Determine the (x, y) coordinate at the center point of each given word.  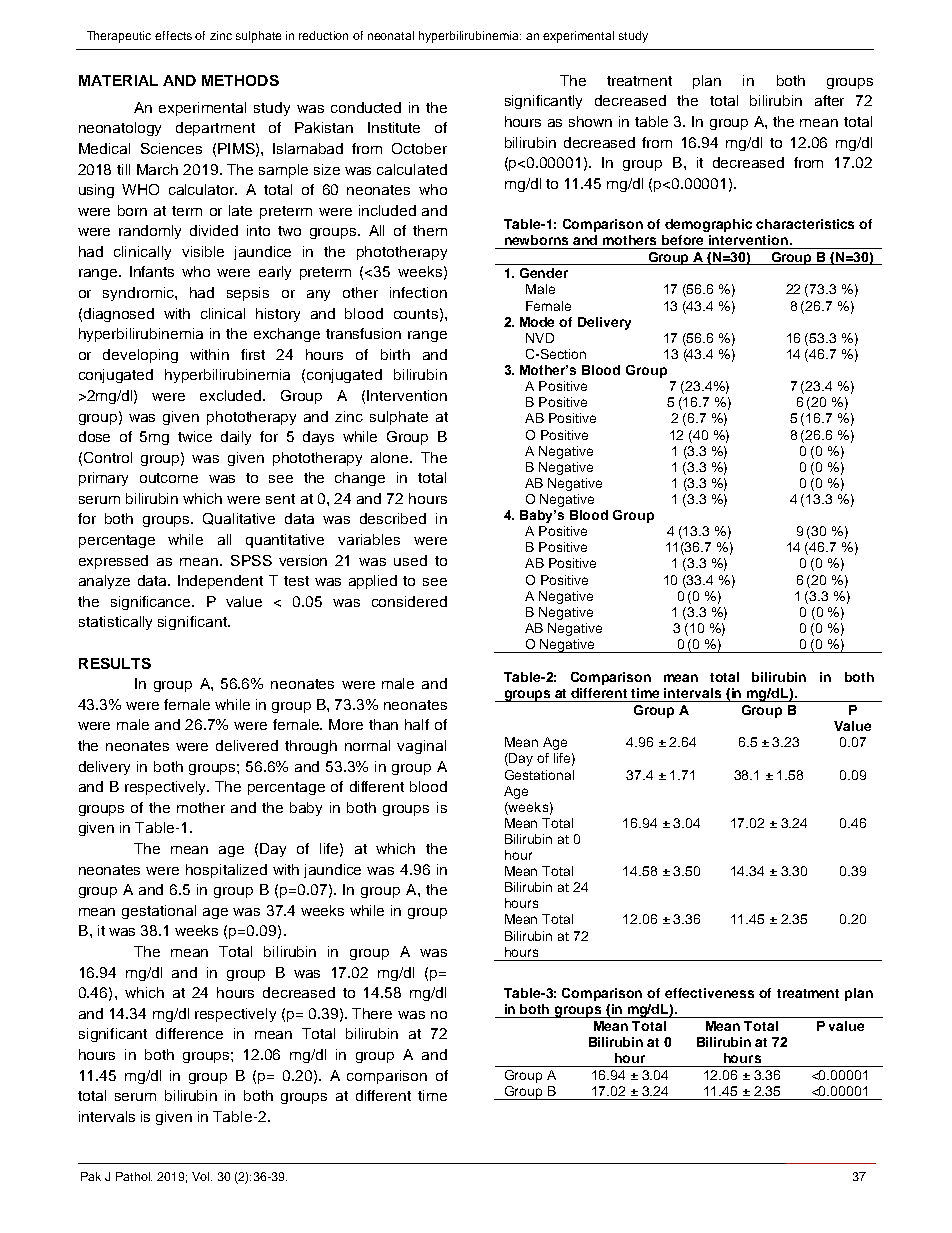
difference (189, 1033)
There (372, 1013)
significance (152, 603)
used (410, 560)
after (829, 100)
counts (416, 314)
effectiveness (709, 993)
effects (173, 35)
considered (409, 601)
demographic (708, 225)
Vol (202, 1176)
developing (140, 356)
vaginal (421, 747)
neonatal (391, 35)
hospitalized (226, 871)
